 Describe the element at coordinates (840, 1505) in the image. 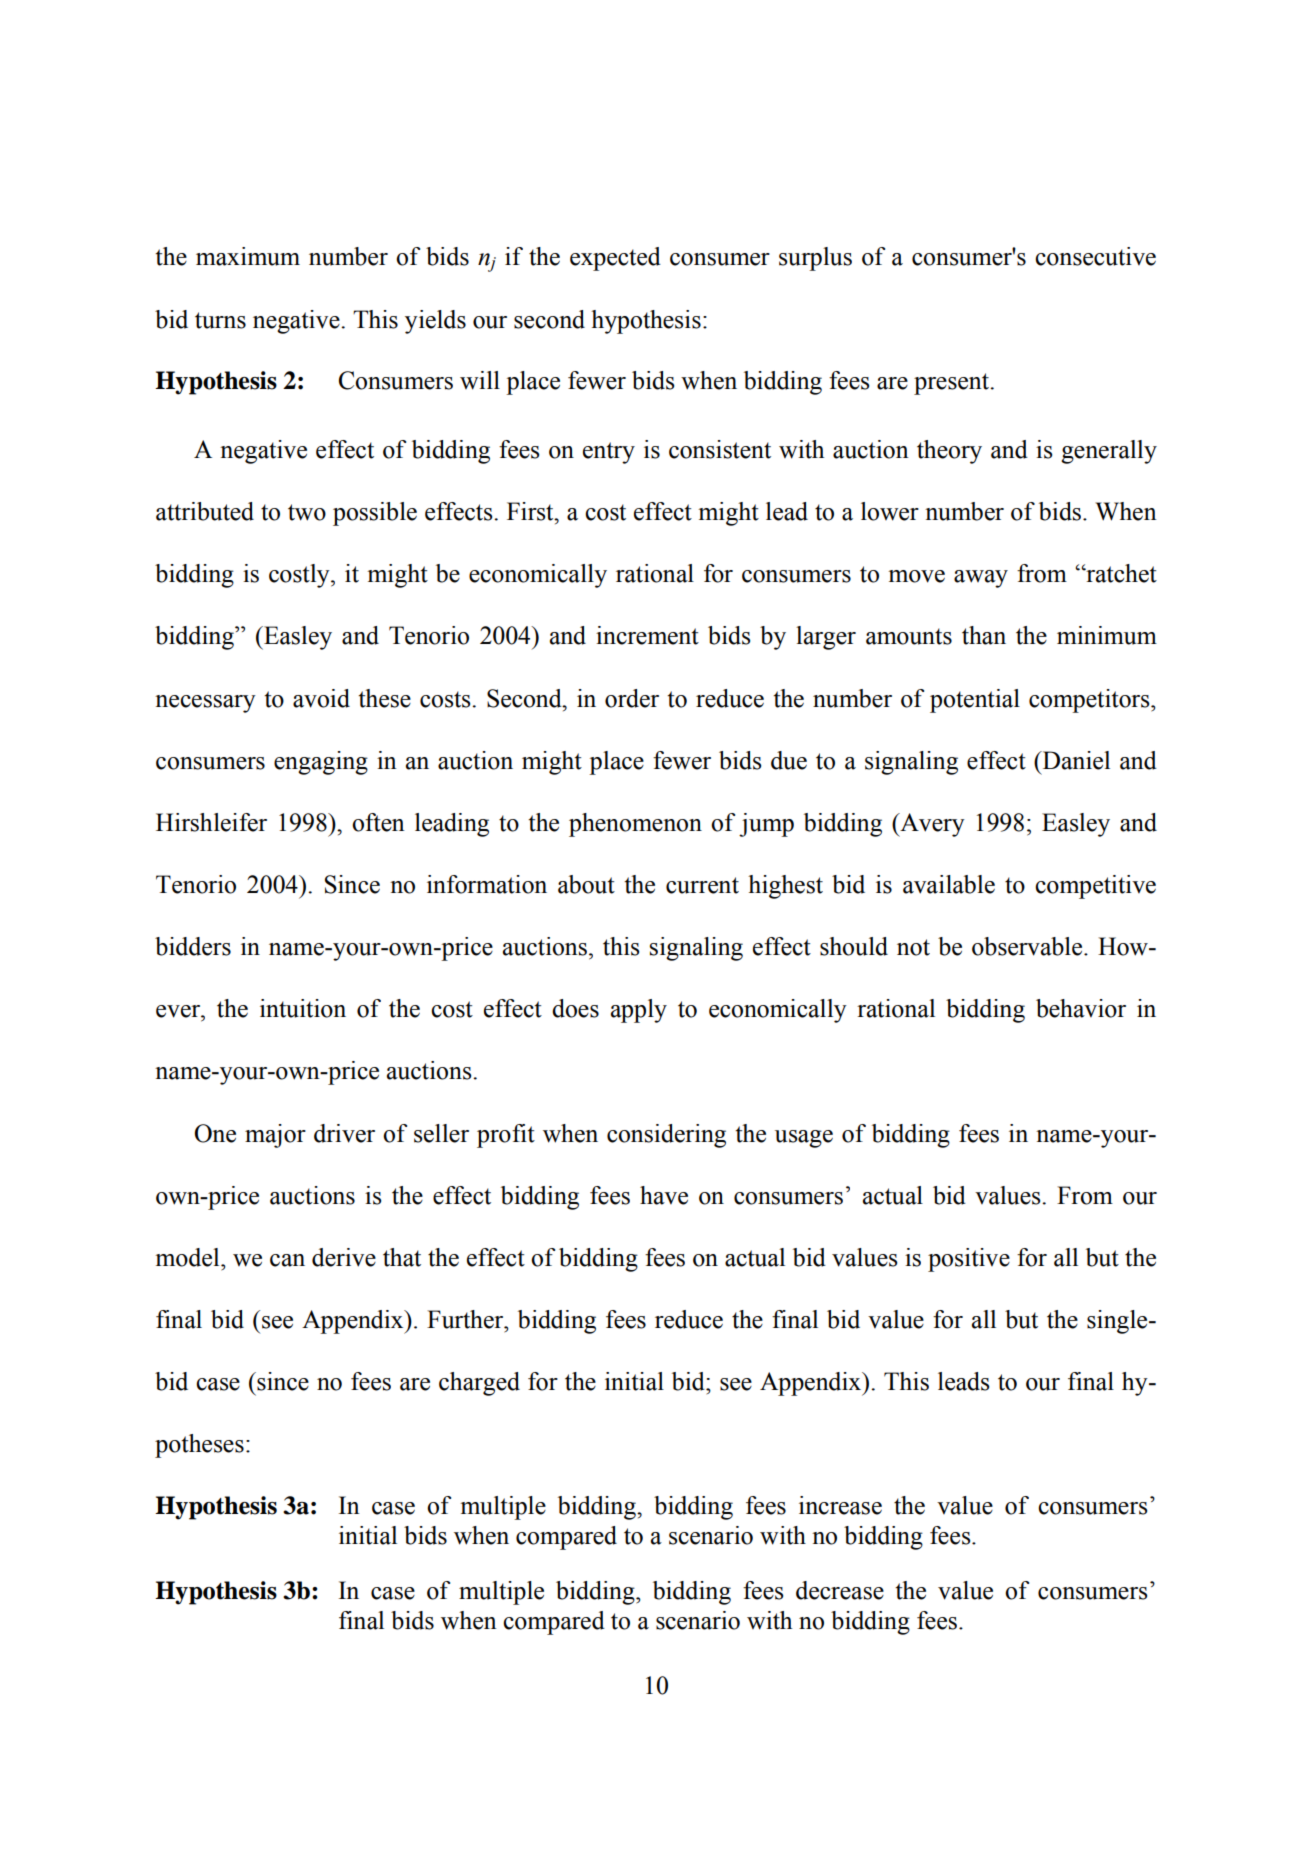

I see `increase` at that location.
